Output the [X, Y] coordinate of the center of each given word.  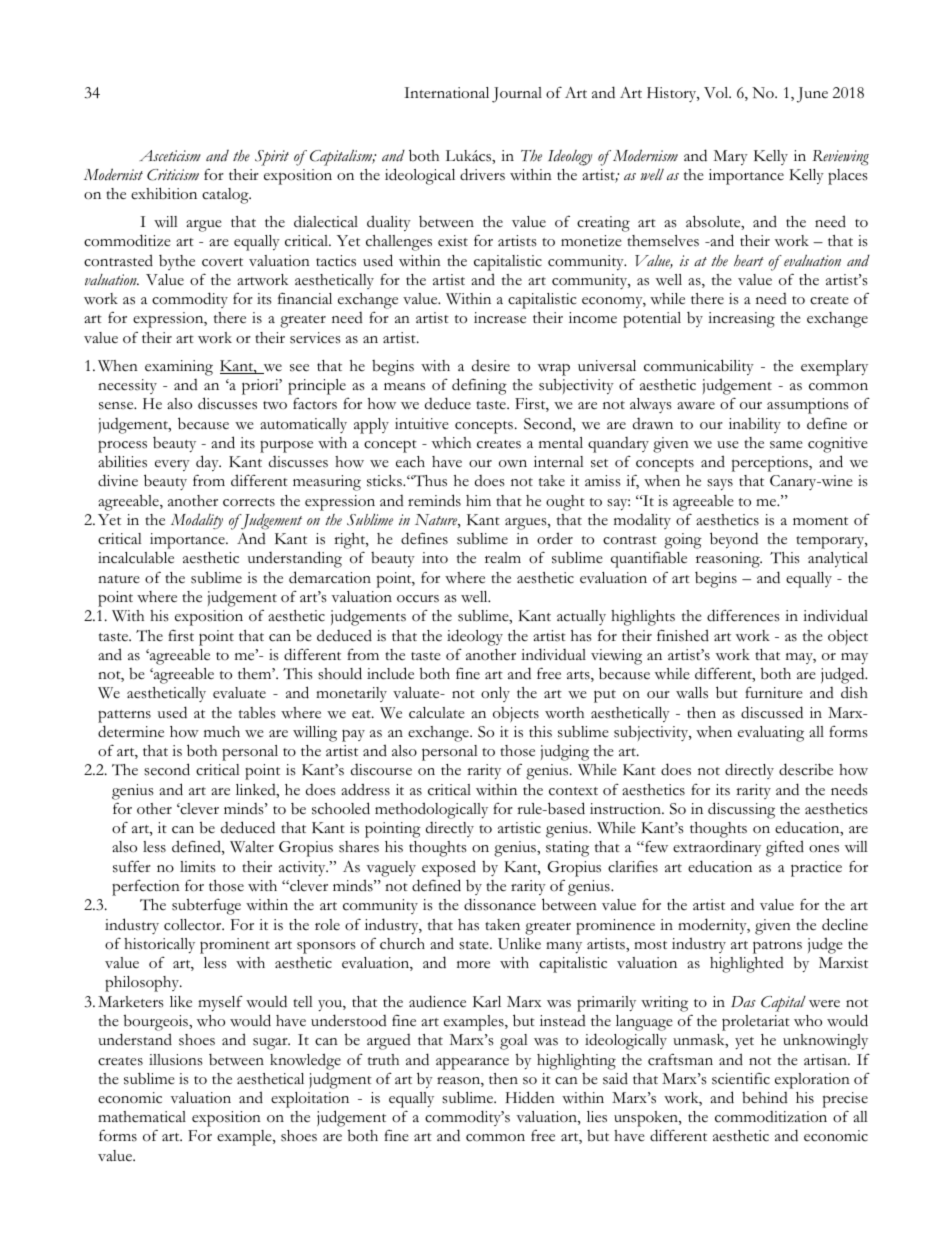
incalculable [136, 558]
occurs [418, 599]
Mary [730, 157]
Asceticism [170, 155]
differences [743, 615]
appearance [472, 1063]
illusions [176, 1060]
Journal [517, 95]
